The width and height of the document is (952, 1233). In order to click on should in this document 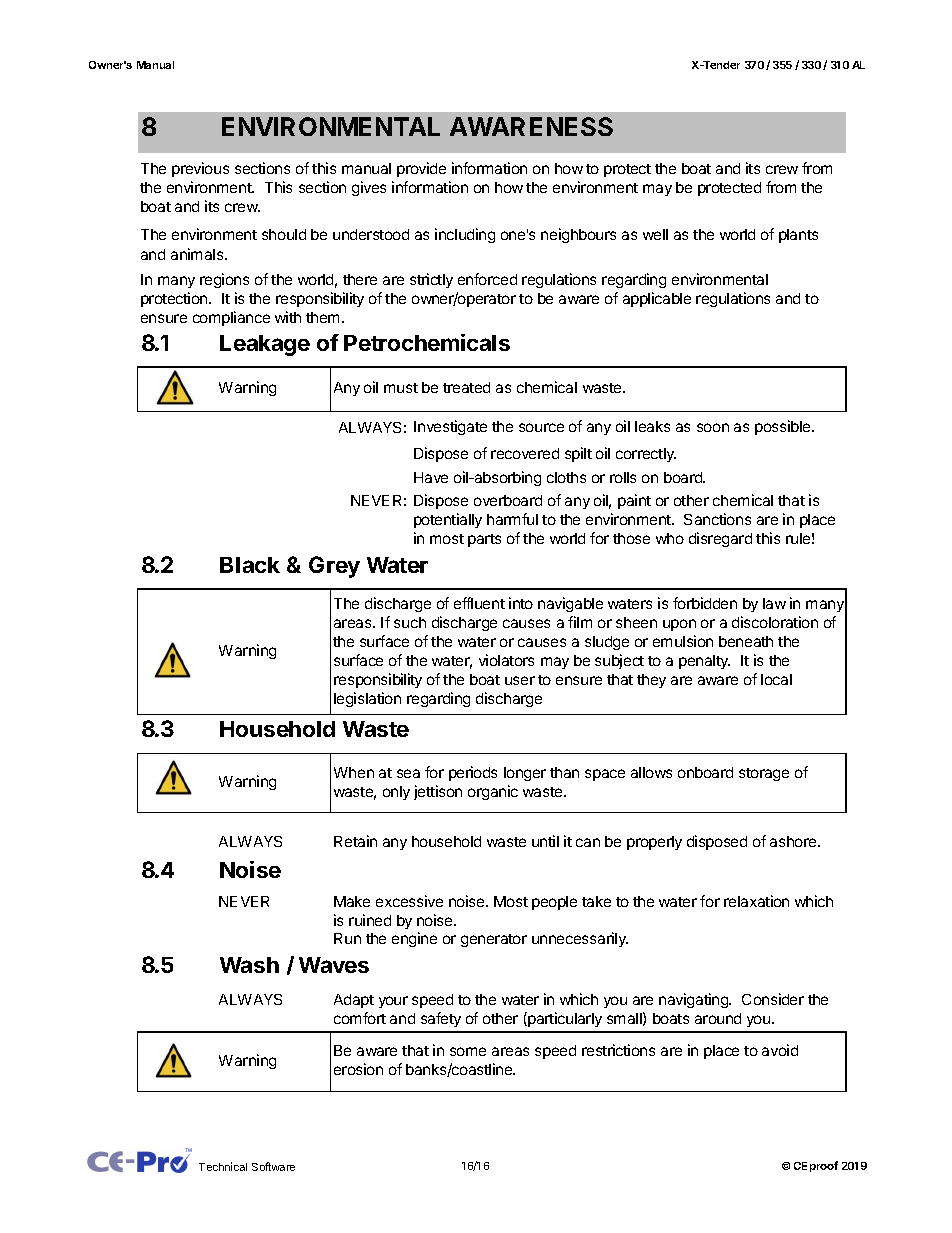, I will do `click(284, 234)`.
